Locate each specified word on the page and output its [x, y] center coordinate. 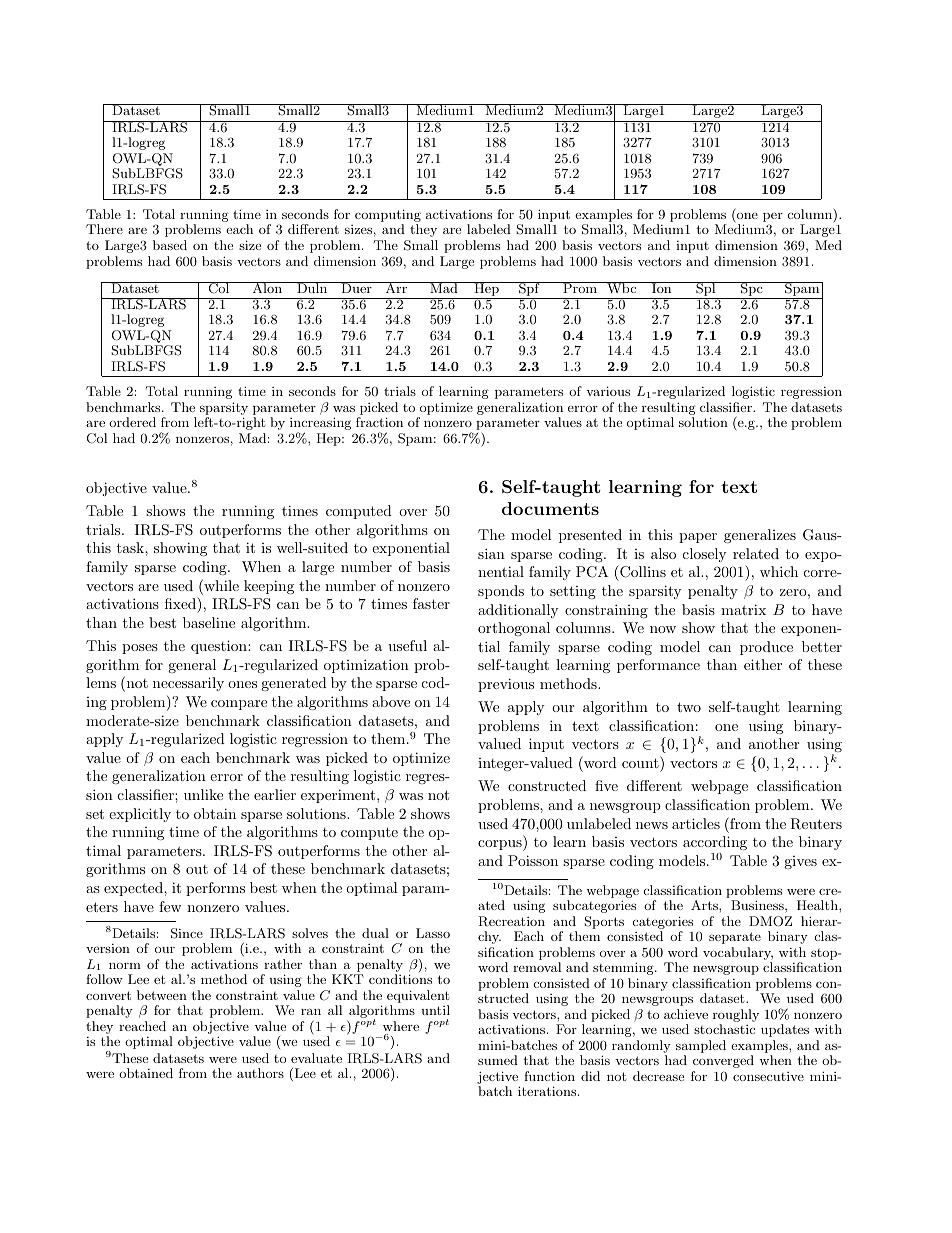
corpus [501, 845]
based [170, 245]
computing [388, 217]
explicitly [140, 815]
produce [766, 648]
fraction [379, 422]
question [220, 647]
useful [407, 645]
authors [260, 1073]
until [435, 1010]
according [715, 843]
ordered [132, 422]
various [608, 391]
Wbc [622, 287]
